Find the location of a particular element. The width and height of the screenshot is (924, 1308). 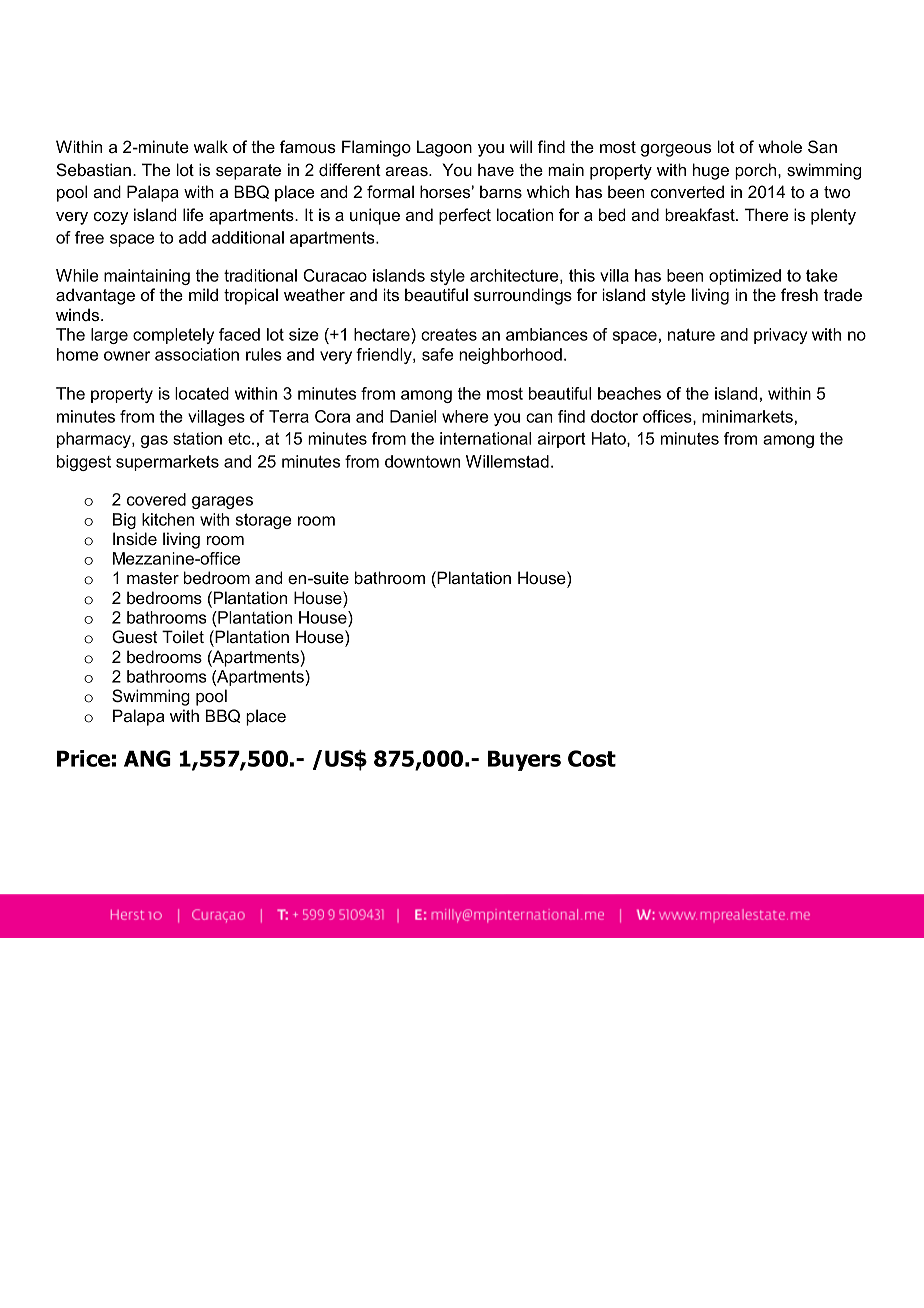

association is located at coordinates (197, 354).
